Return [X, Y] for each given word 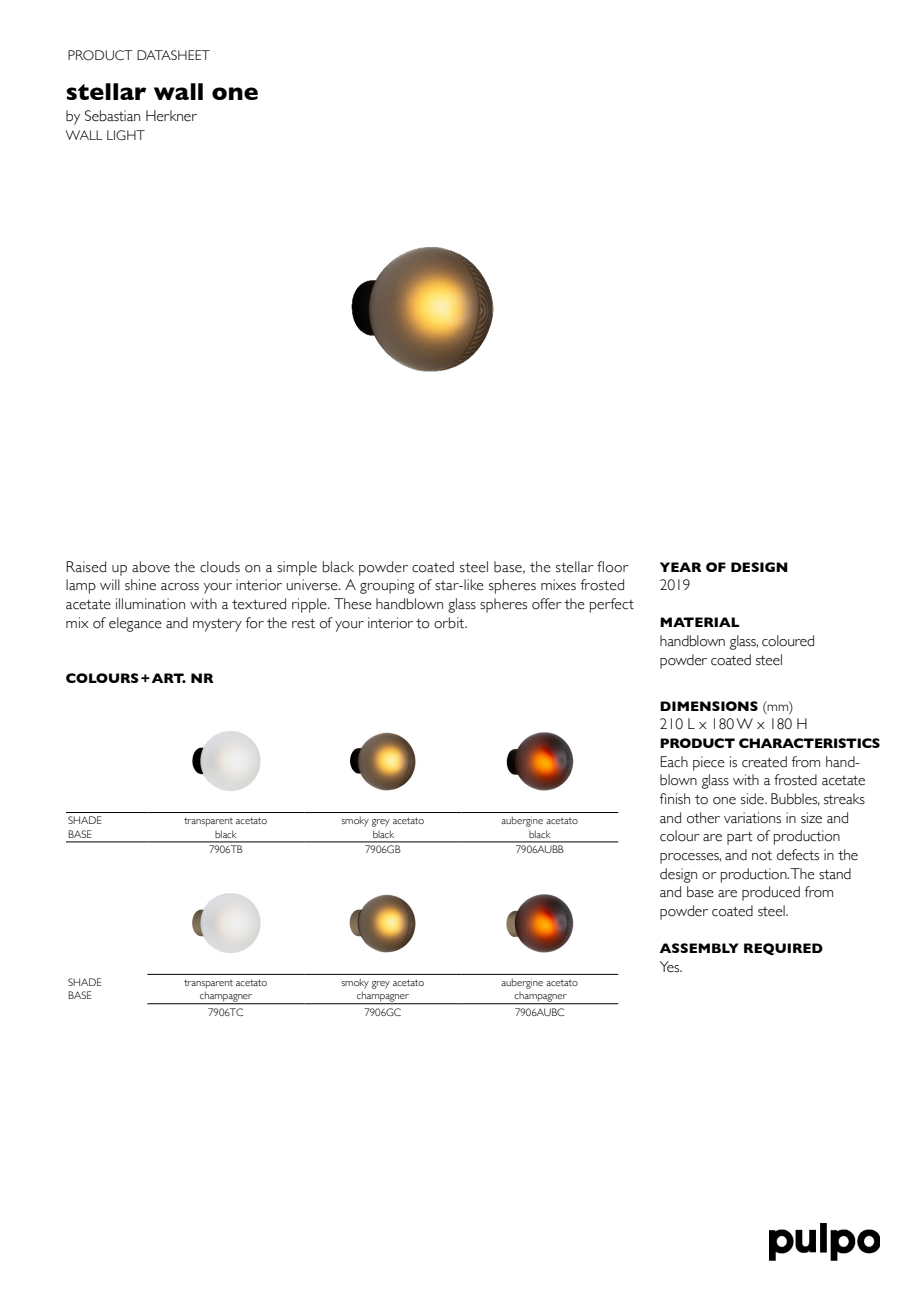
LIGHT [126, 135]
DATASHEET [173, 55]
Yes [671, 967]
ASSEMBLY [699, 948]
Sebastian [112, 116]
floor [613, 567]
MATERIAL [699, 622]
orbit [450, 623]
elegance [135, 624]
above [151, 567]
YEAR [681, 567]
